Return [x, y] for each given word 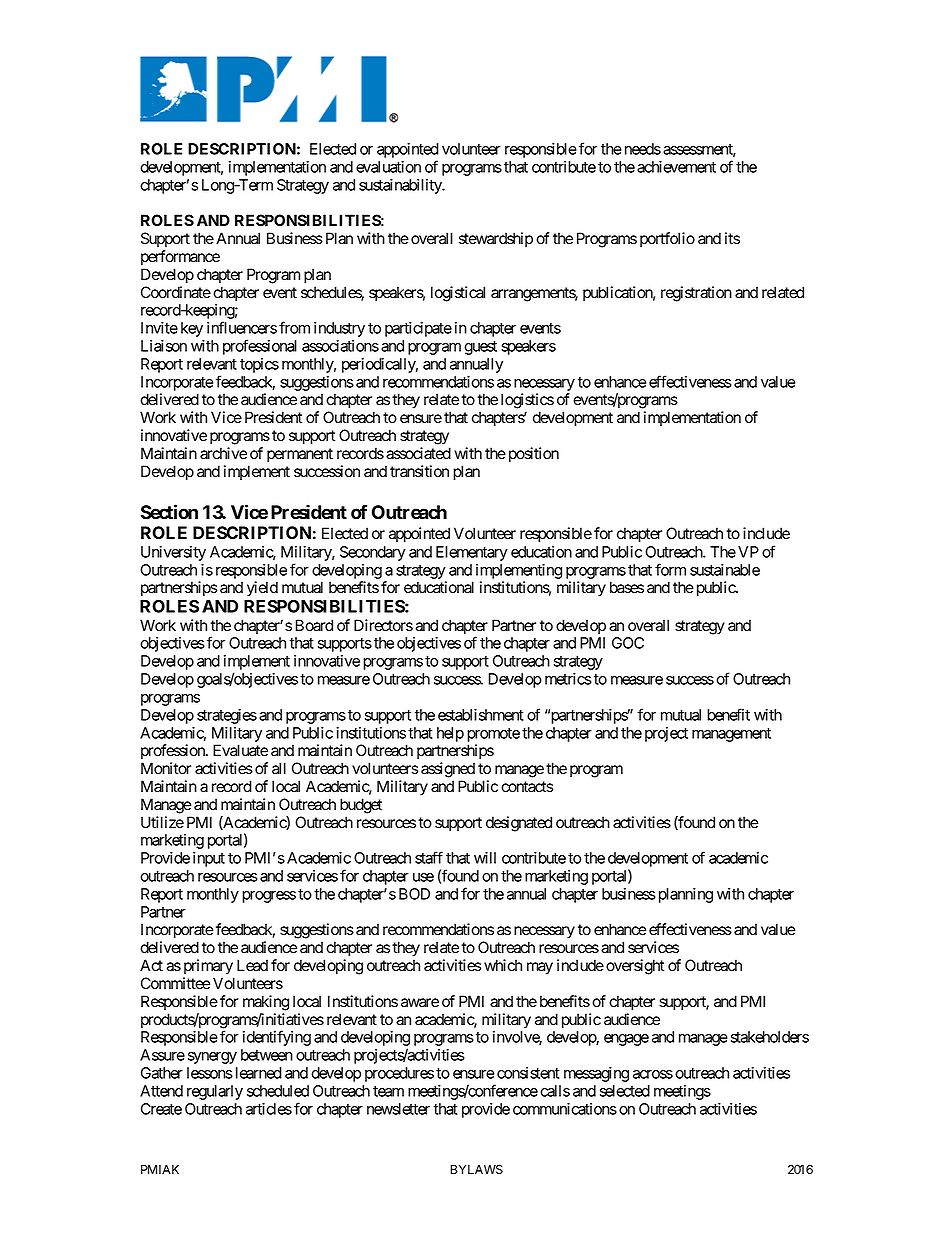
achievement [676, 167]
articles [269, 1109]
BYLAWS [476, 1169]
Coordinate [176, 292]
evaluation [388, 167]
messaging [596, 1074]
